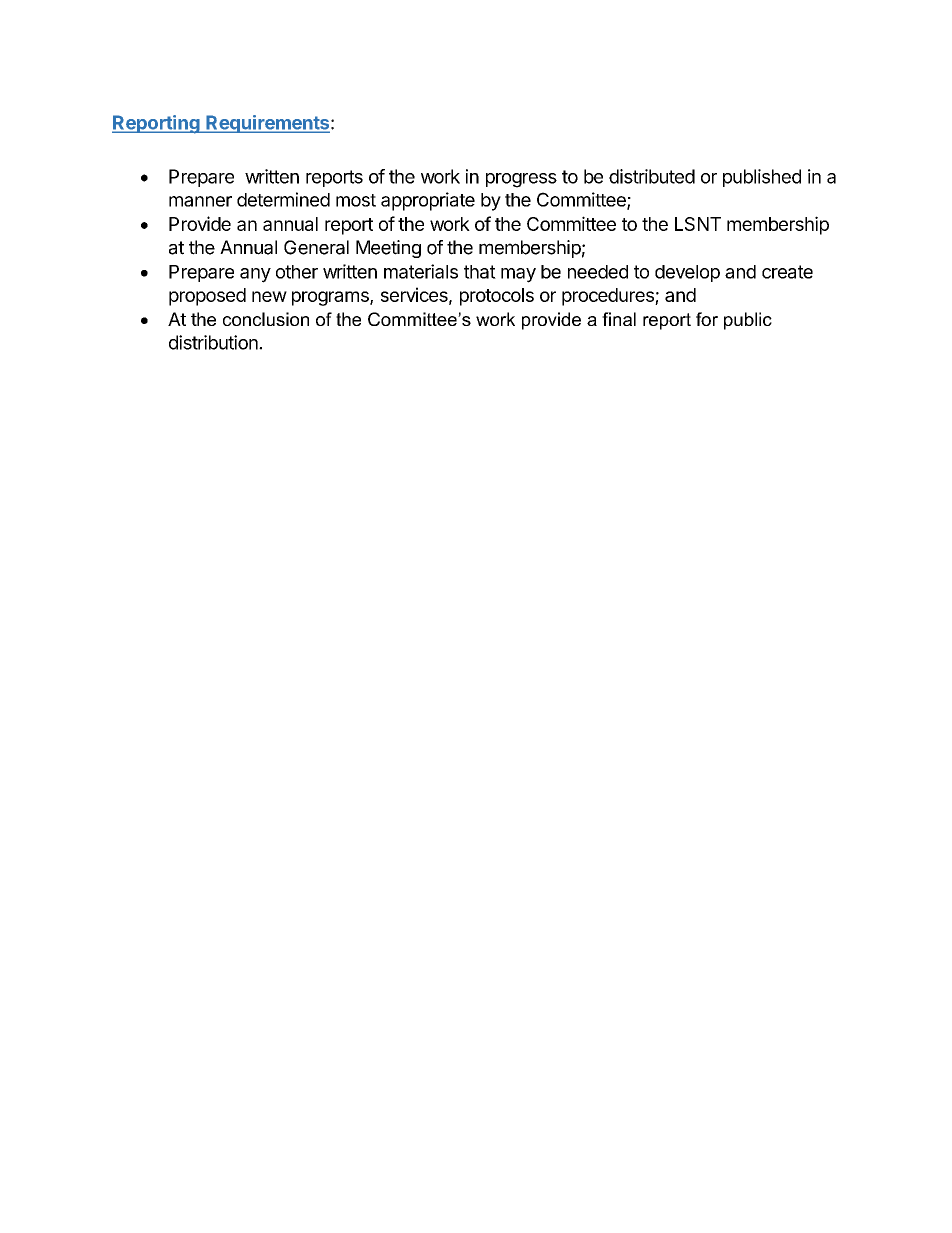 This document has width=952, height=1233. I want to click on create, so click(787, 272).
